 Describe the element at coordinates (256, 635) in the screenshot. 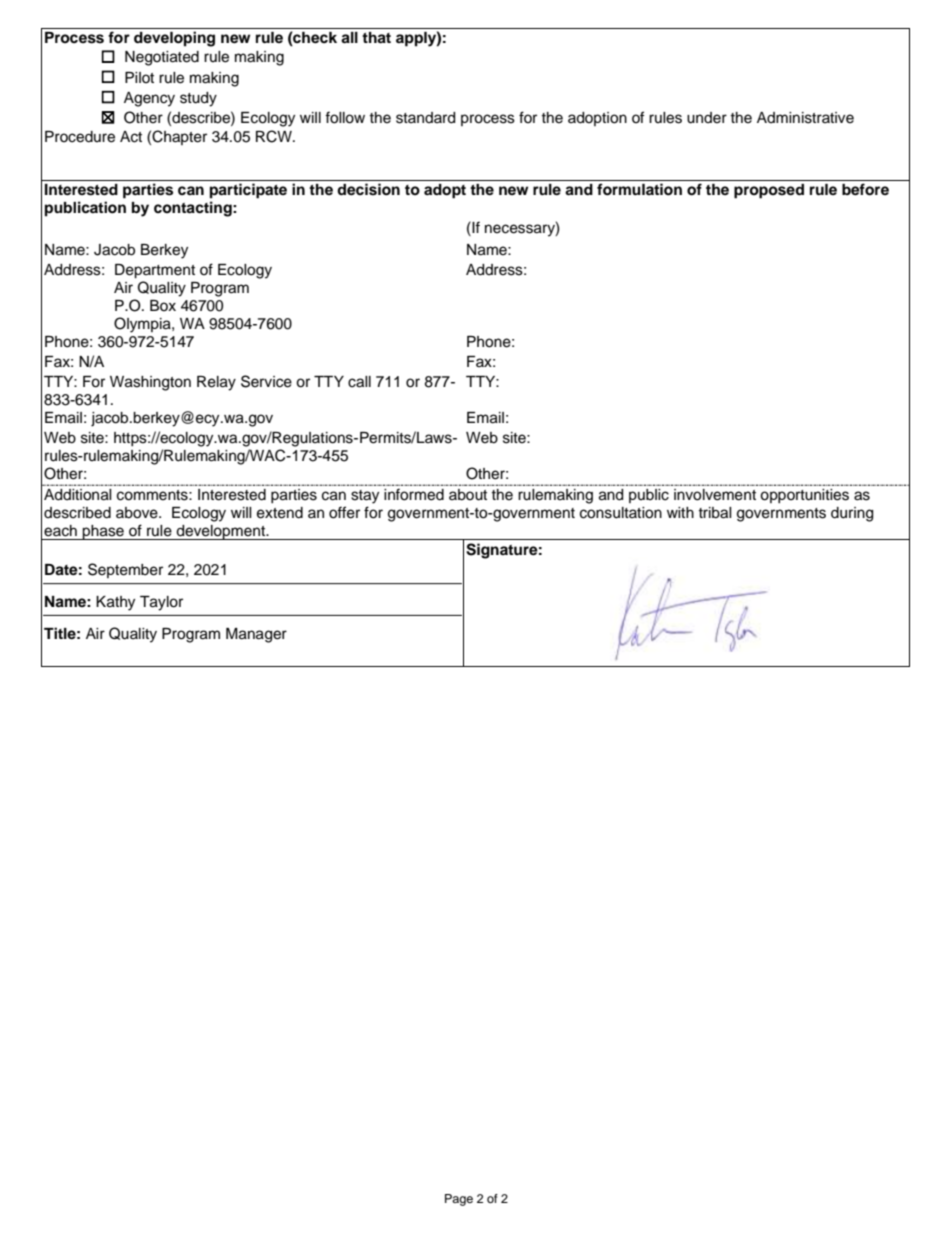

I see `Manager` at that location.
